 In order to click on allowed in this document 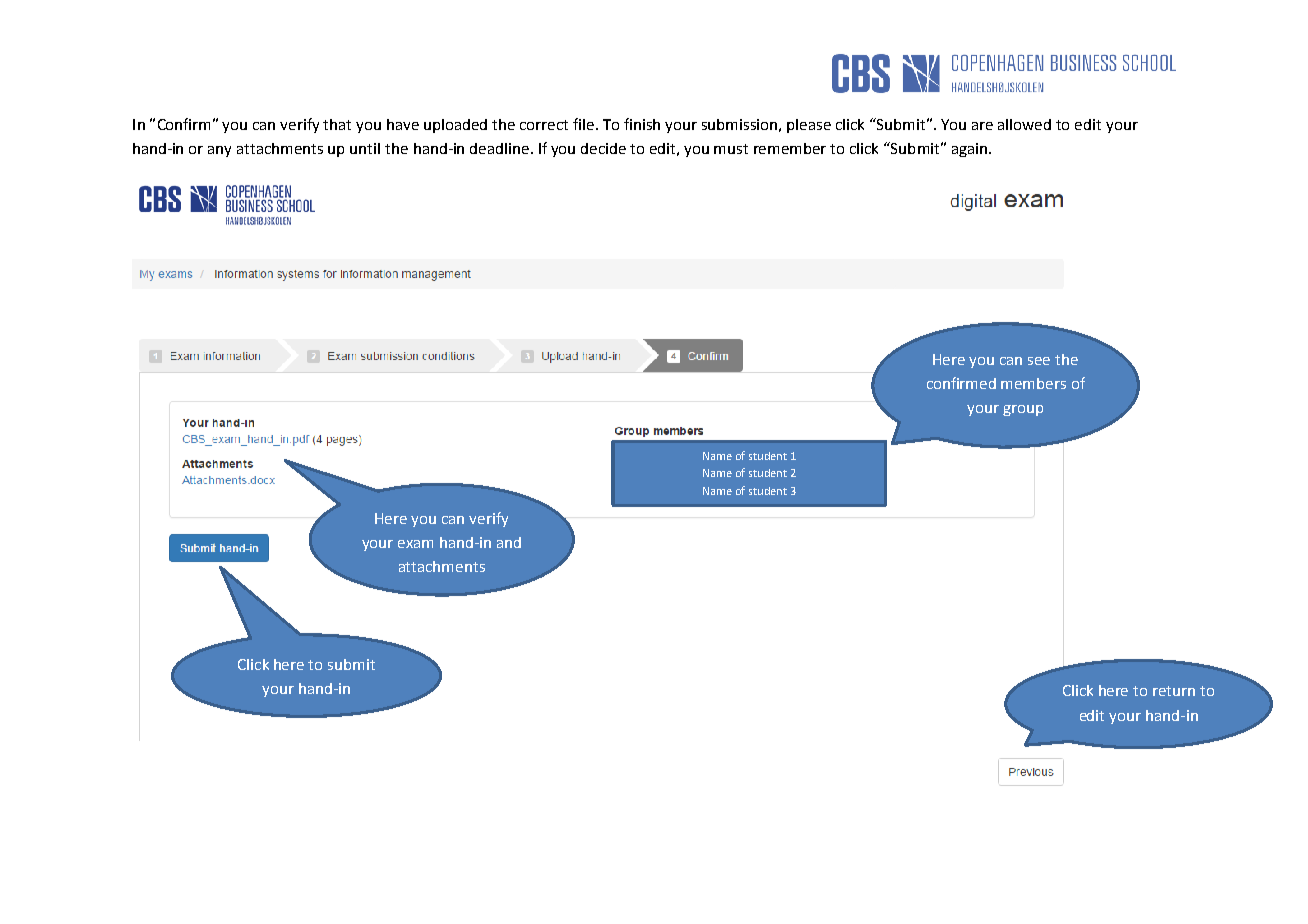, I will do `click(1024, 124)`.
